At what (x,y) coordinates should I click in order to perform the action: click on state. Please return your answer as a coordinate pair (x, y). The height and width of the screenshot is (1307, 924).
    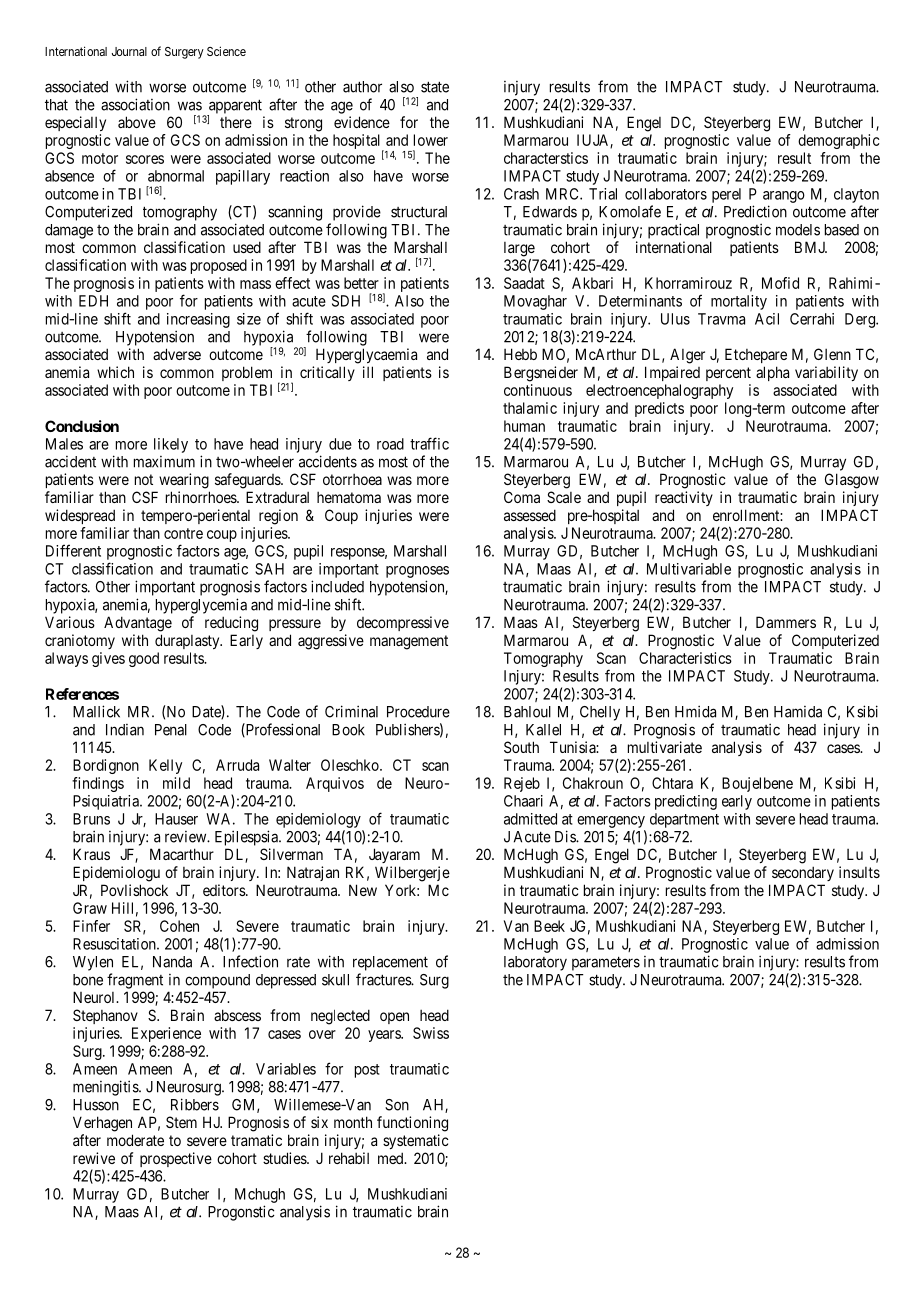
    Looking at the image, I should click on (435, 87).
